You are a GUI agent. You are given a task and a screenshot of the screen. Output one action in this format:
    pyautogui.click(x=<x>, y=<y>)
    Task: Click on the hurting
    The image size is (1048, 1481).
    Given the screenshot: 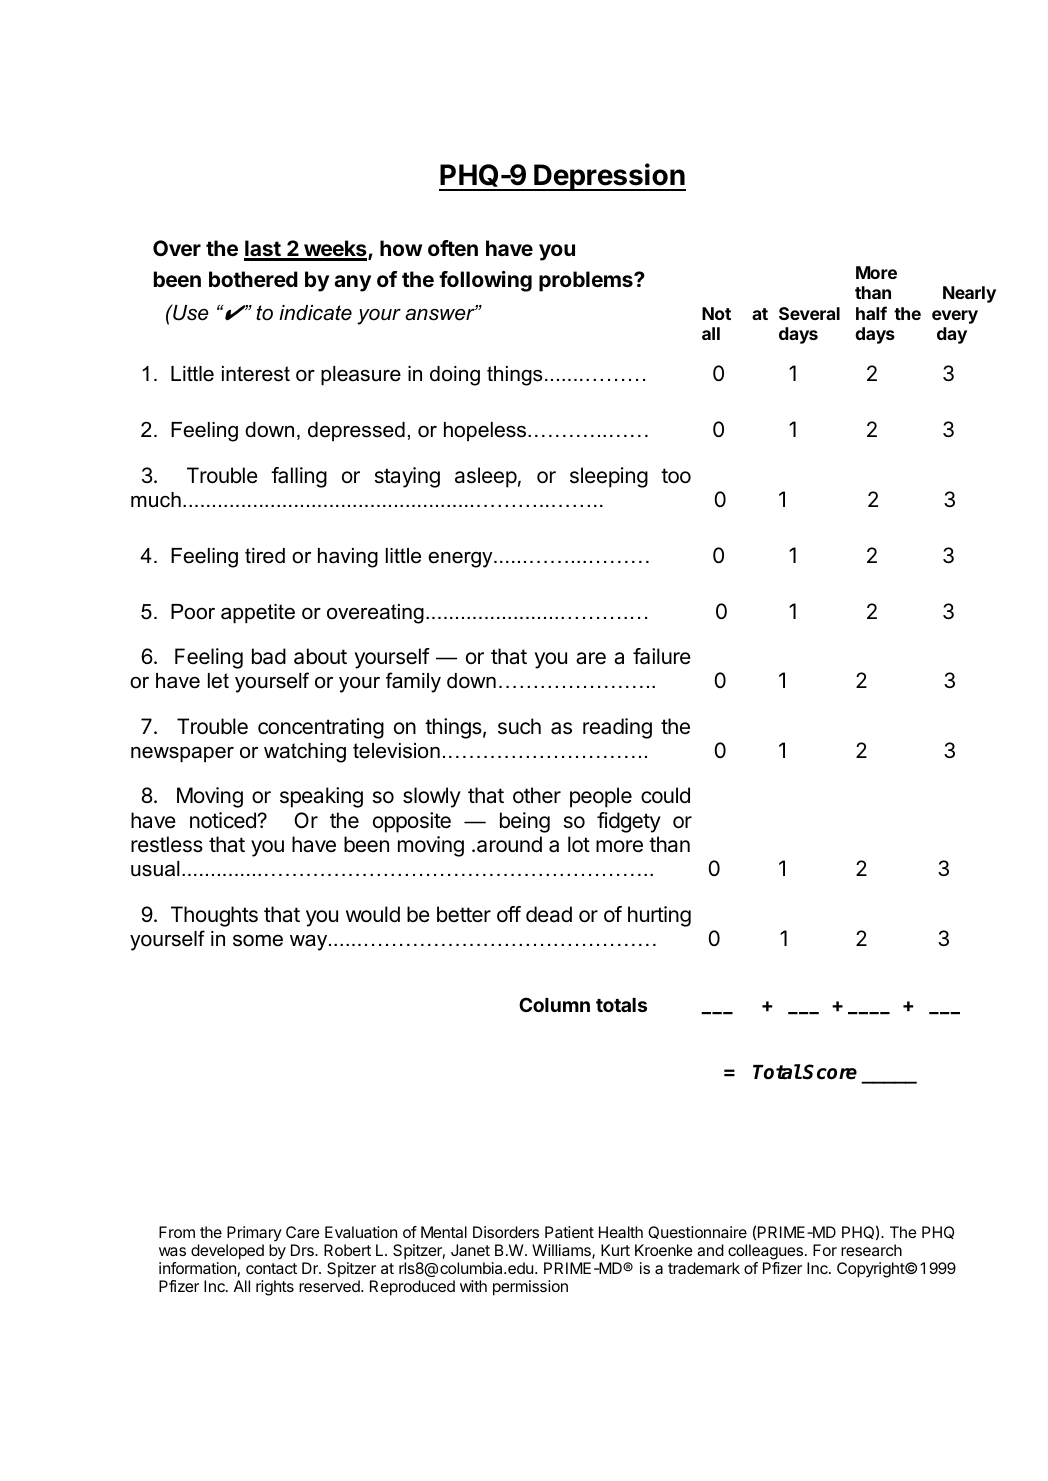 What is the action you would take?
    pyautogui.click(x=659, y=916)
